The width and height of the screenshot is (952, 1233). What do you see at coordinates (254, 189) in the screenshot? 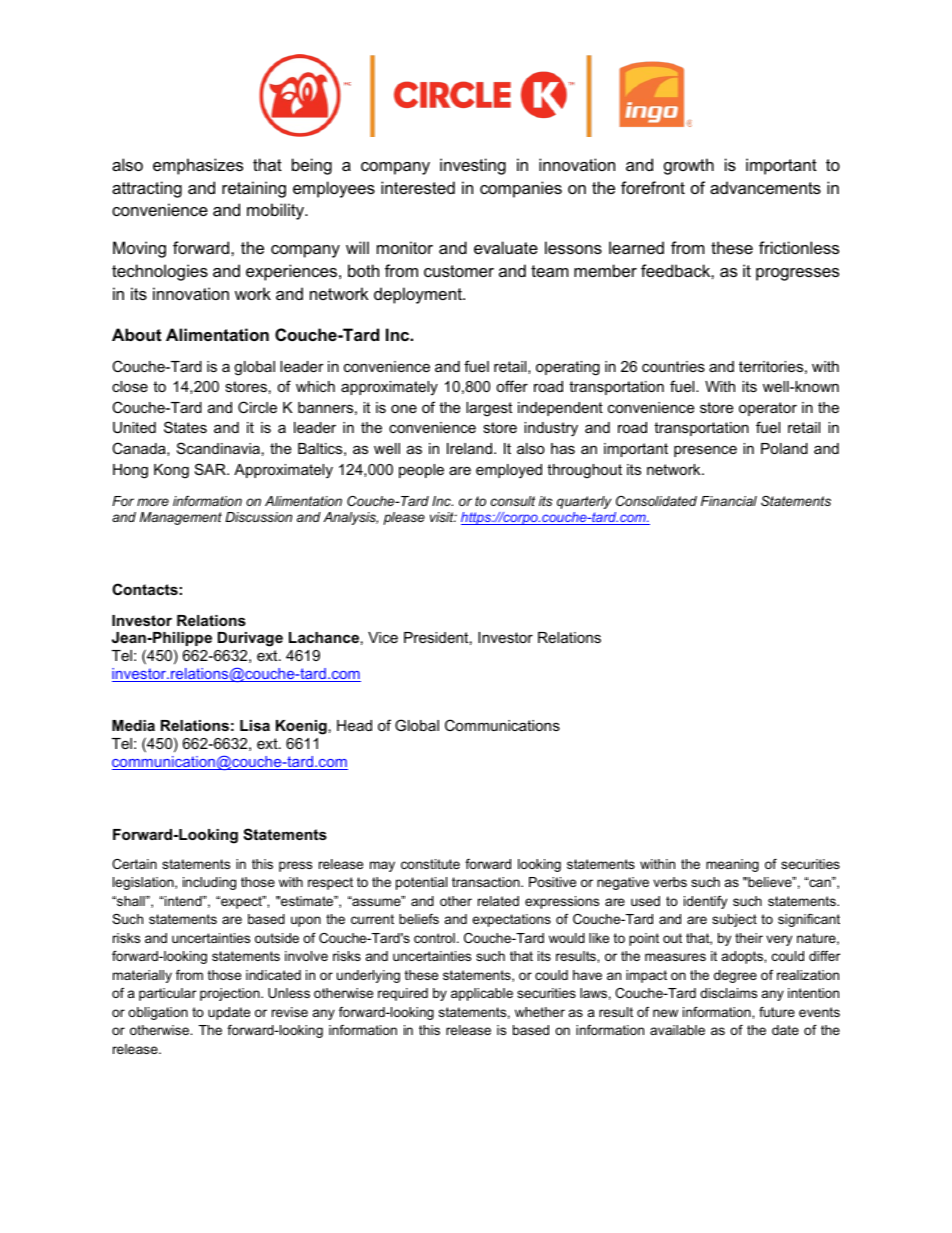
I see `retaining` at bounding box center [254, 189].
